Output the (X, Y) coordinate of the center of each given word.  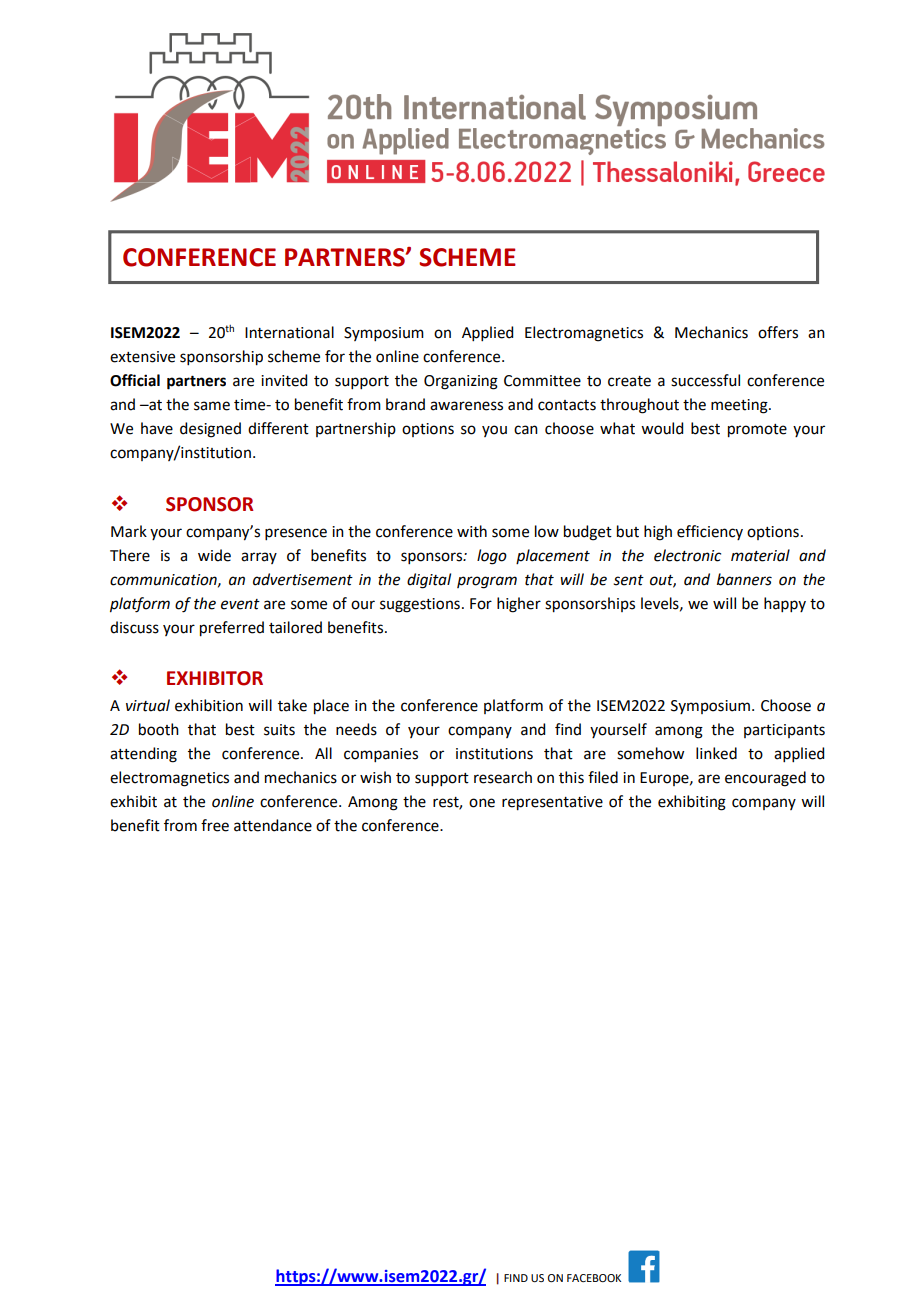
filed (603, 777)
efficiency (710, 532)
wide (214, 555)
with (472, 531)
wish (375, 777)
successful (705, 380)
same (212, 406)
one (482, 803)
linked (716, 753)
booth (159, 729)
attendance (273, 825)
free (215, 825)
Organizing (461, 382)
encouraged (765, 779)
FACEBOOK (594, 1278)
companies (381, 755)
